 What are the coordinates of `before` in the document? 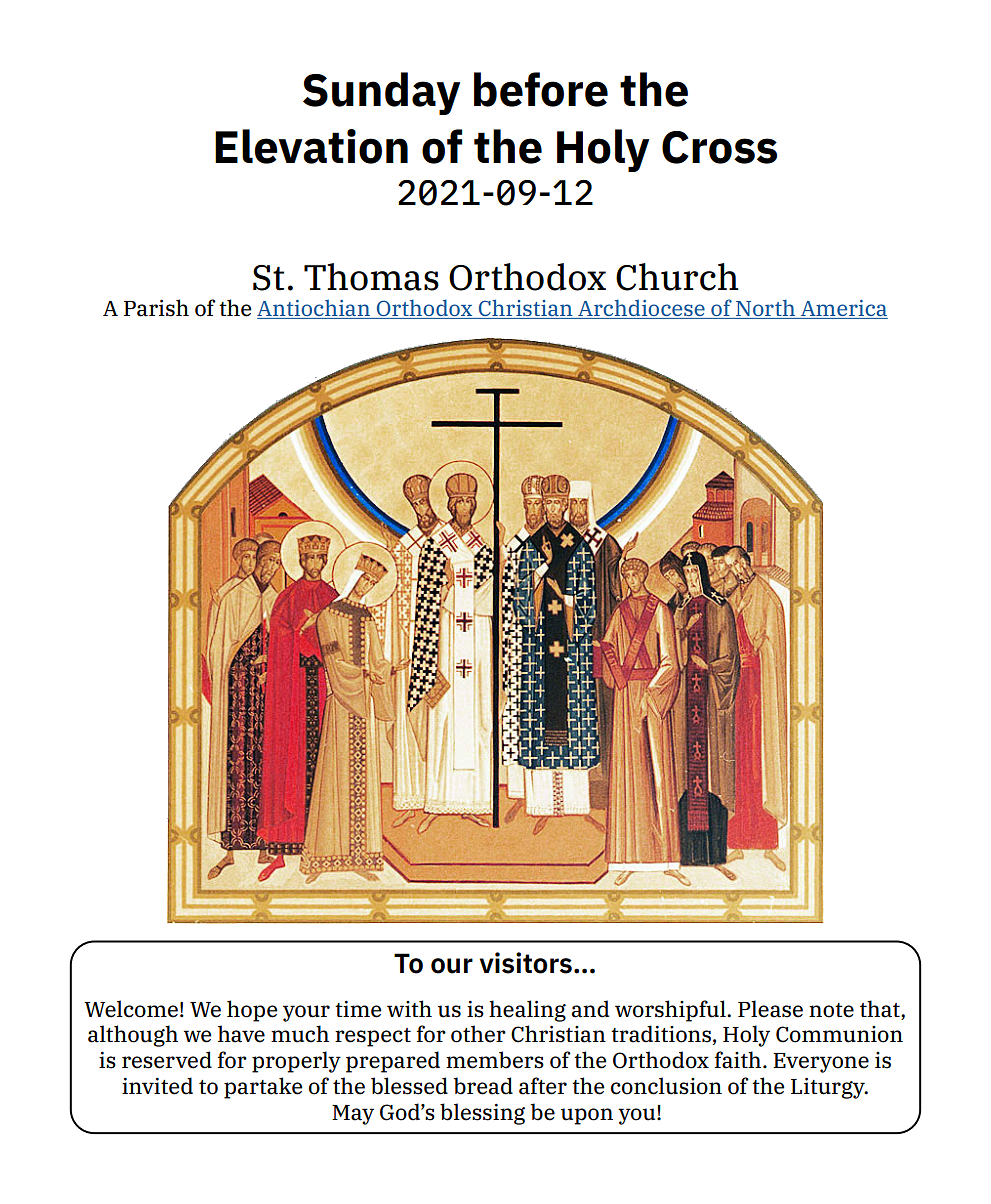 It's located at (541, 89).
